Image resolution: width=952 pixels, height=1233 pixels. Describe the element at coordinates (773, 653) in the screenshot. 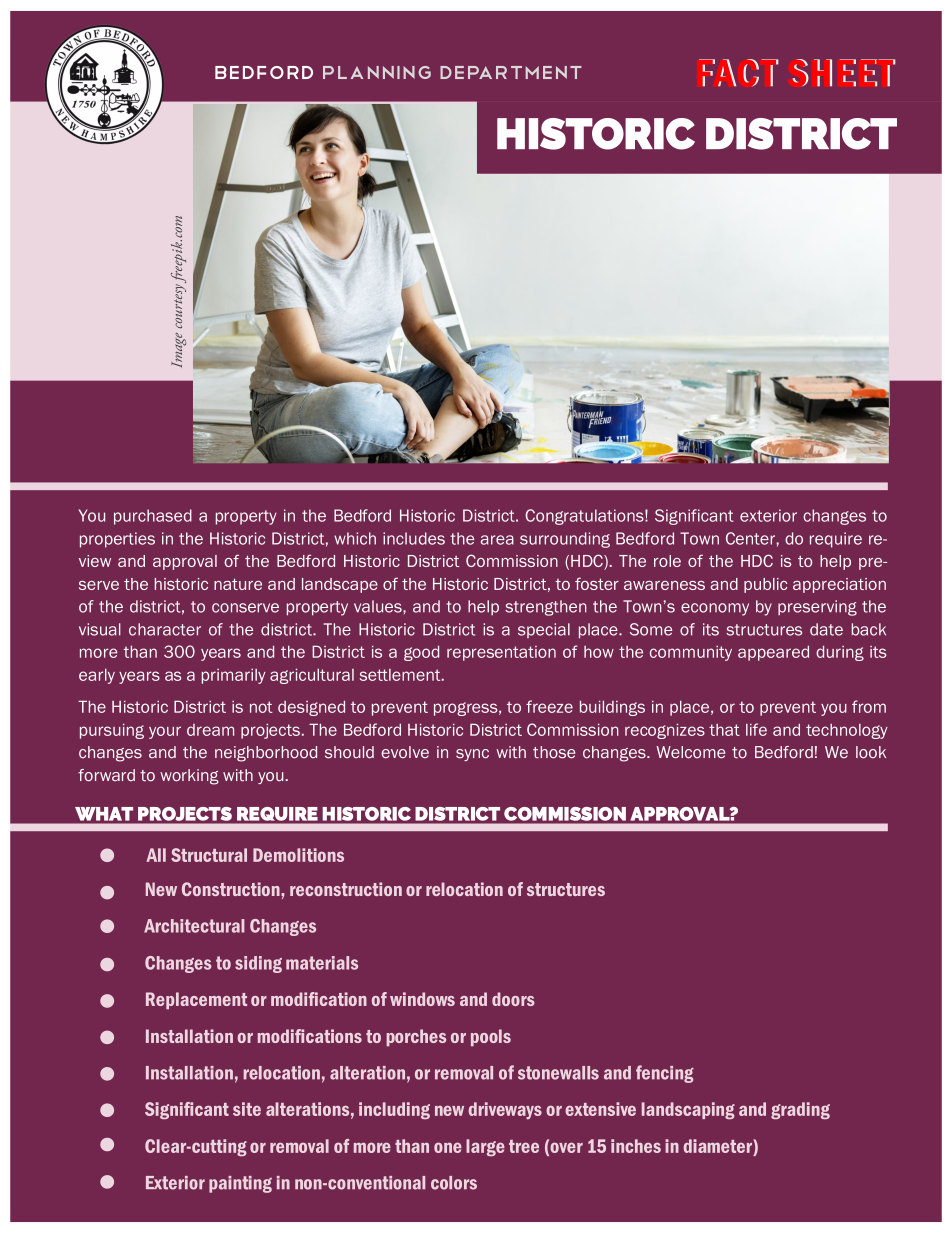

I see `appeared` at that location.
